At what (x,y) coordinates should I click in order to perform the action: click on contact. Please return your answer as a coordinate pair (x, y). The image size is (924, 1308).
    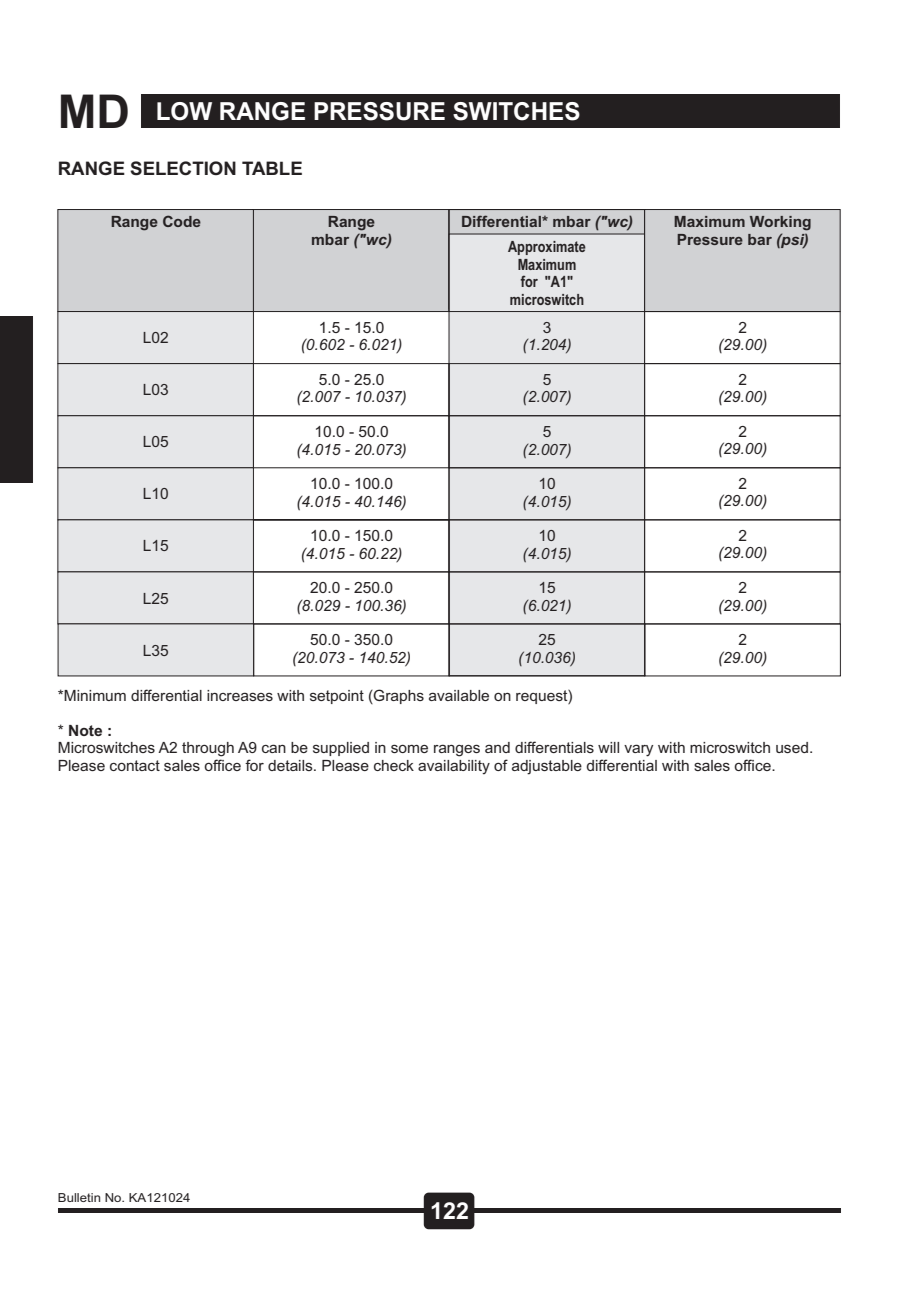
    Looking at the image, I should click on (135, 765).
